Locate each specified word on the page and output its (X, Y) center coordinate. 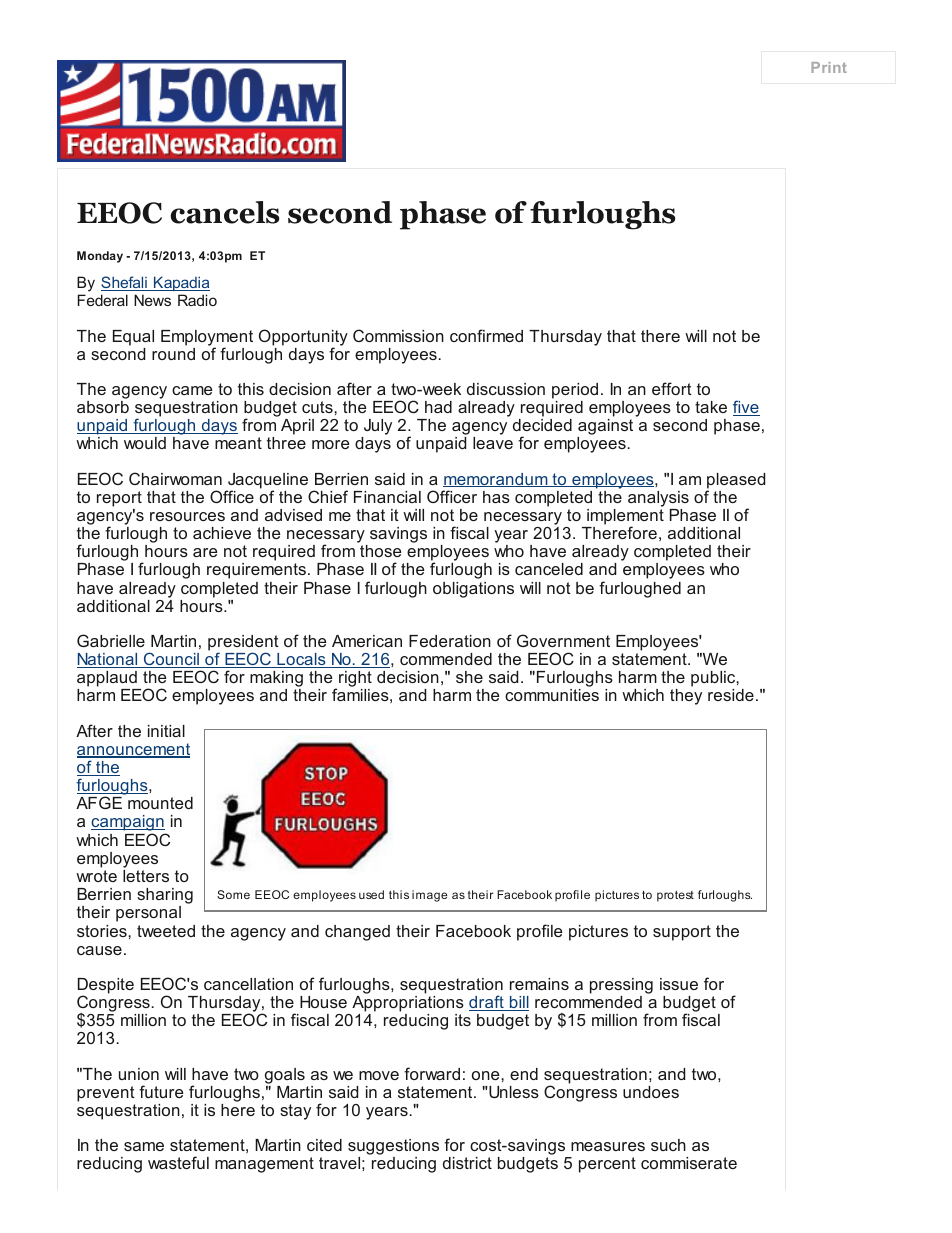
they (686, 697)
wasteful (178, 1162)
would (145, 443)
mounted (160, 803)
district (467, 1163)
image (429, 896)
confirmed (486, 335)
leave (493, 443)
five (746, 408)
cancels (225, 212)
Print (829, 67)
